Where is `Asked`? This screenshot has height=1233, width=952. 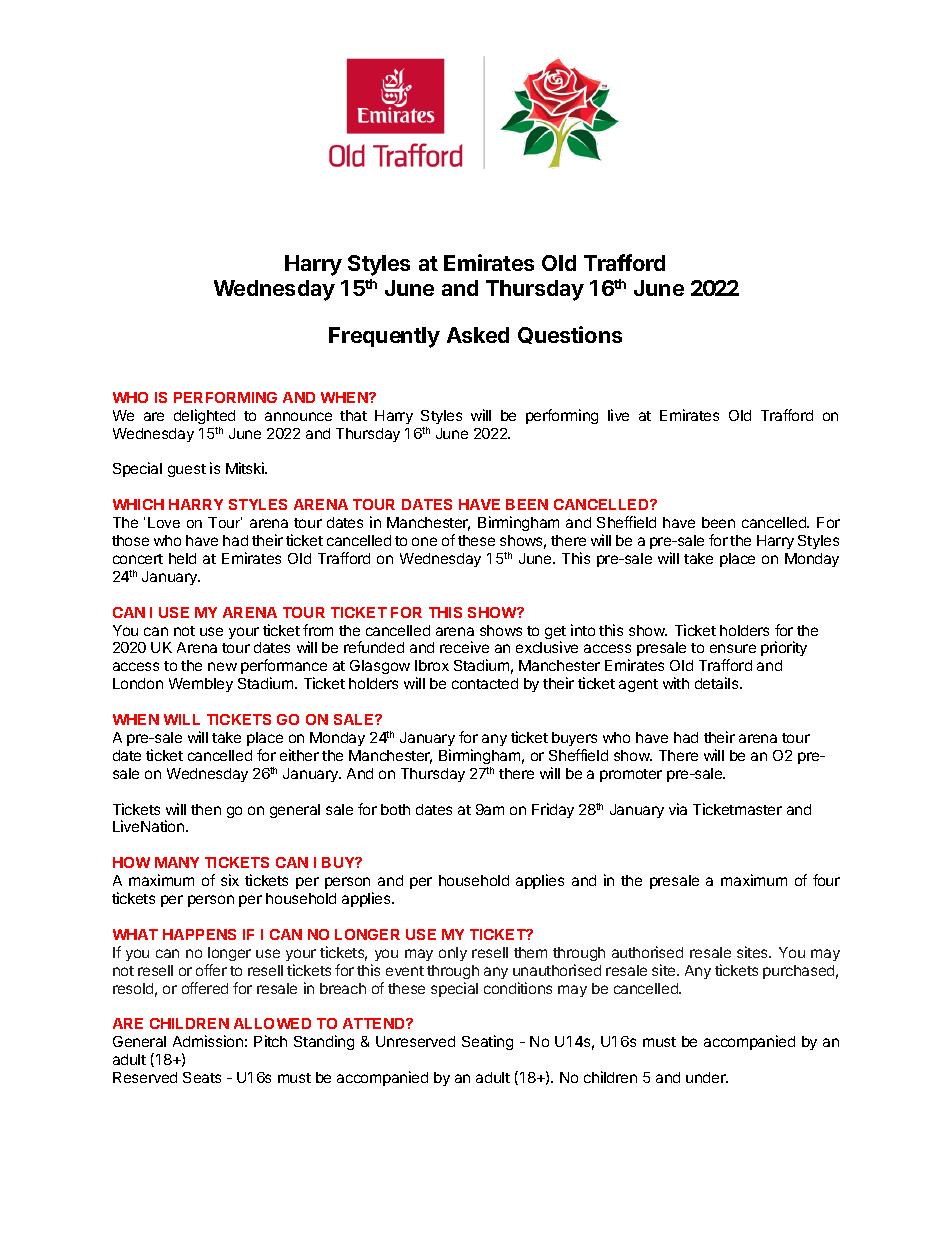 Asked is located at coordinates (478, 335).
